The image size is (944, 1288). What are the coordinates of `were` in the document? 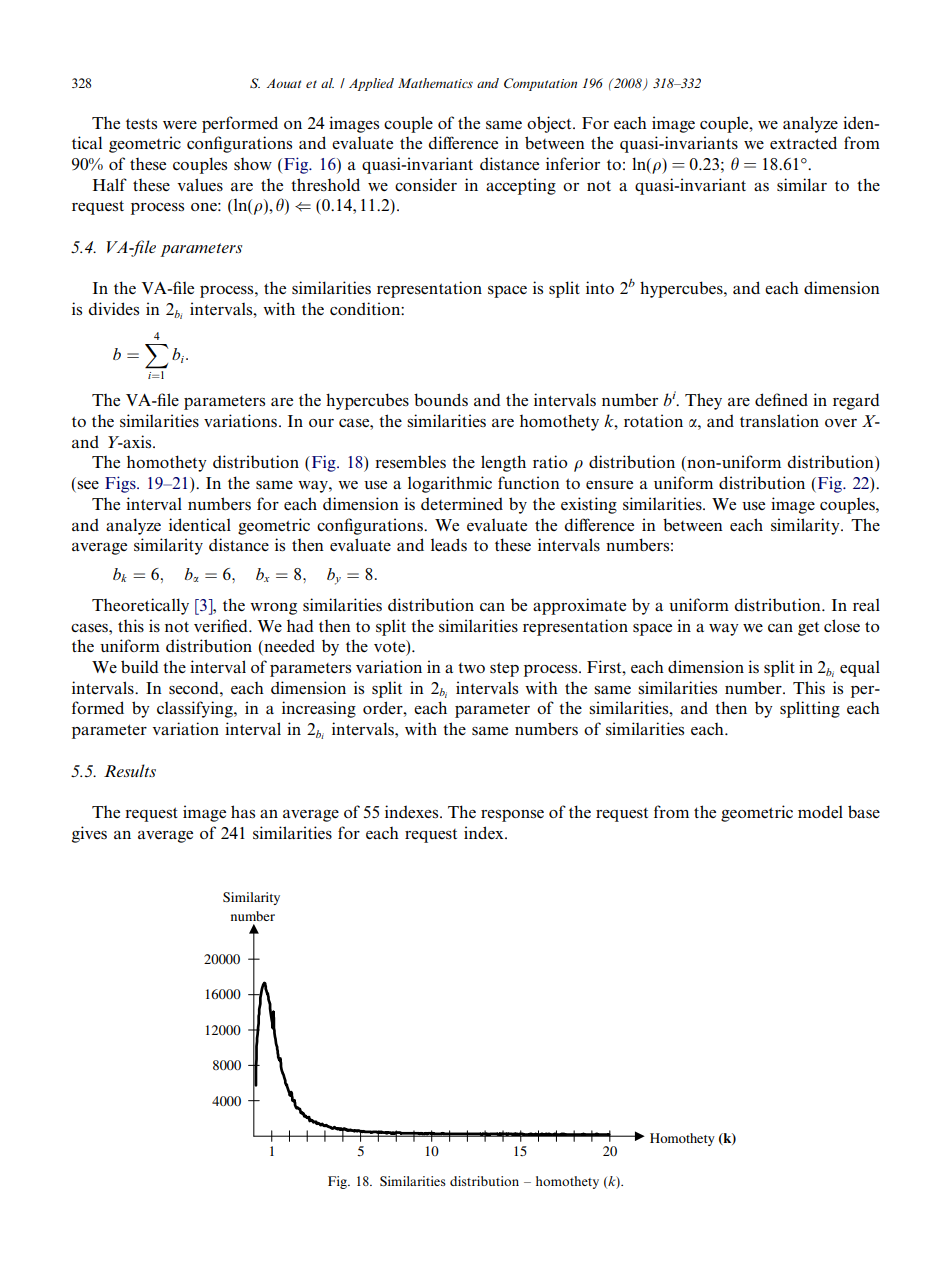 It's located at (180, 125).
